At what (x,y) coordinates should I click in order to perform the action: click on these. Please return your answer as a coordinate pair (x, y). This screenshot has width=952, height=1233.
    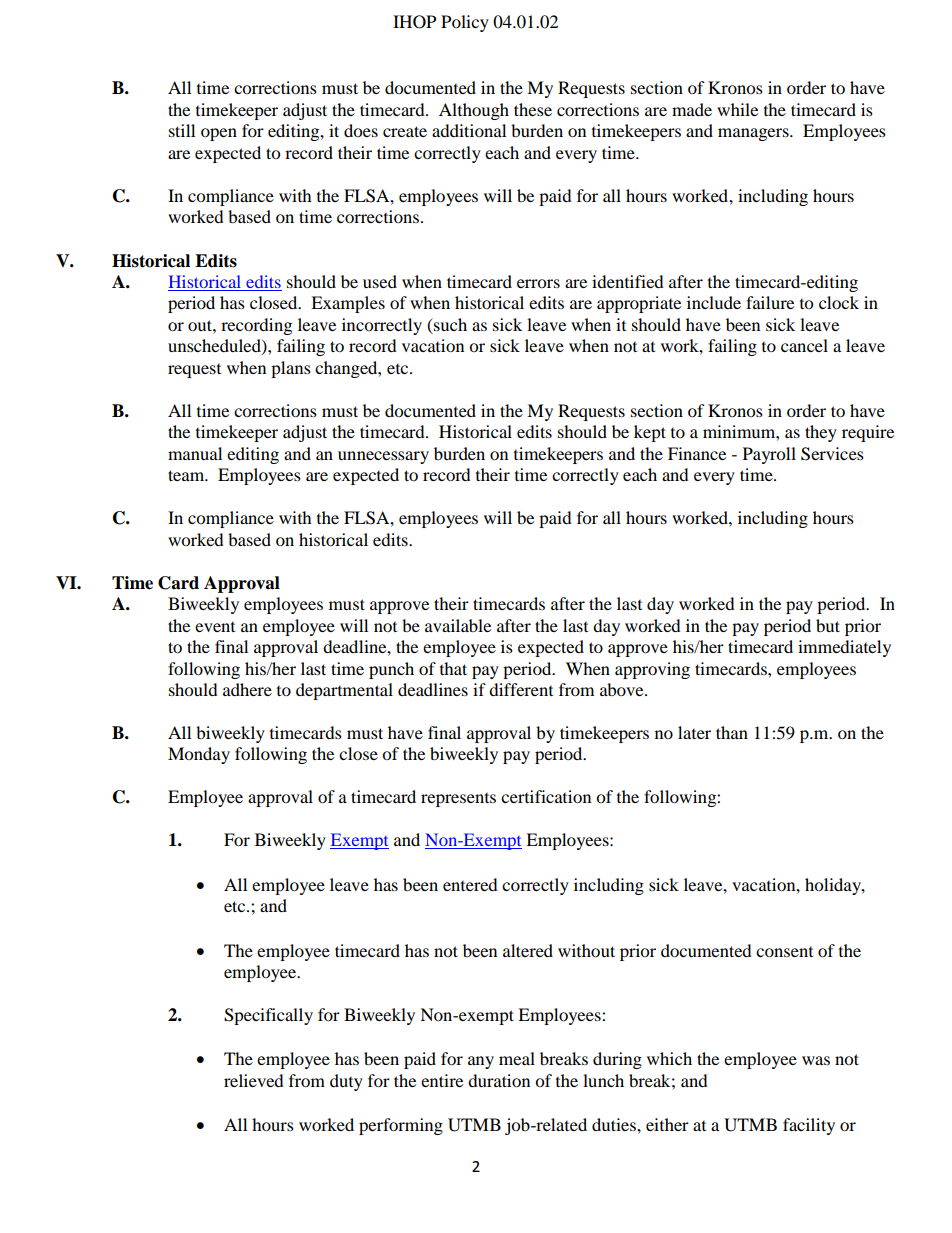
    Looking at the image, I should click on (533, 109).
